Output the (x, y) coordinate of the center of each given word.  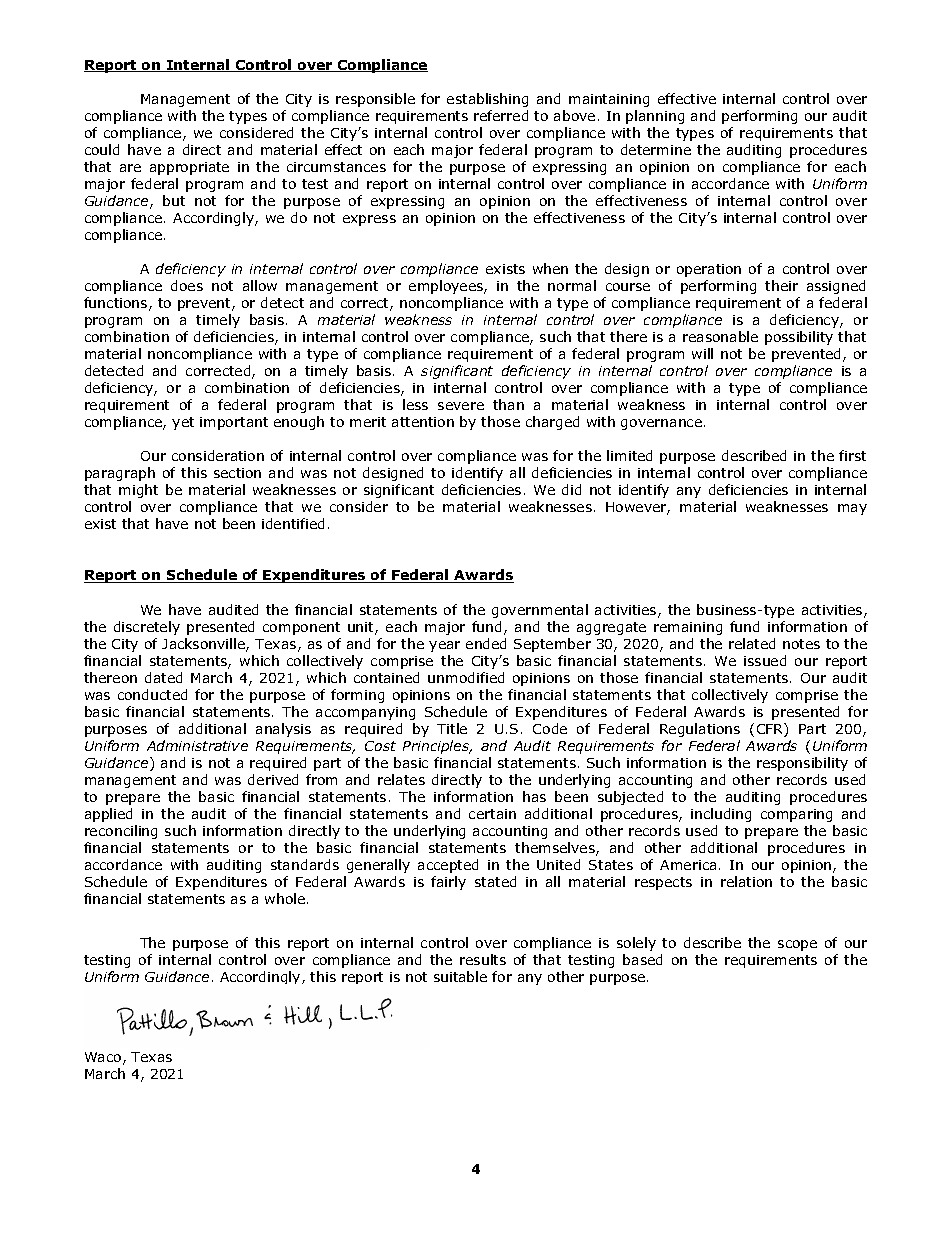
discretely (147, 628)
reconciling (121, 832)
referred (501, 115)
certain (492, 814)
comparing (796, 815)
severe (461, 406)
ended (486, 643)
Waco (104, 1058)
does (187, 285)
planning (655, 117)
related (752, 643)
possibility (799, 338)
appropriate (189, 168)
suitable (460, 976)
